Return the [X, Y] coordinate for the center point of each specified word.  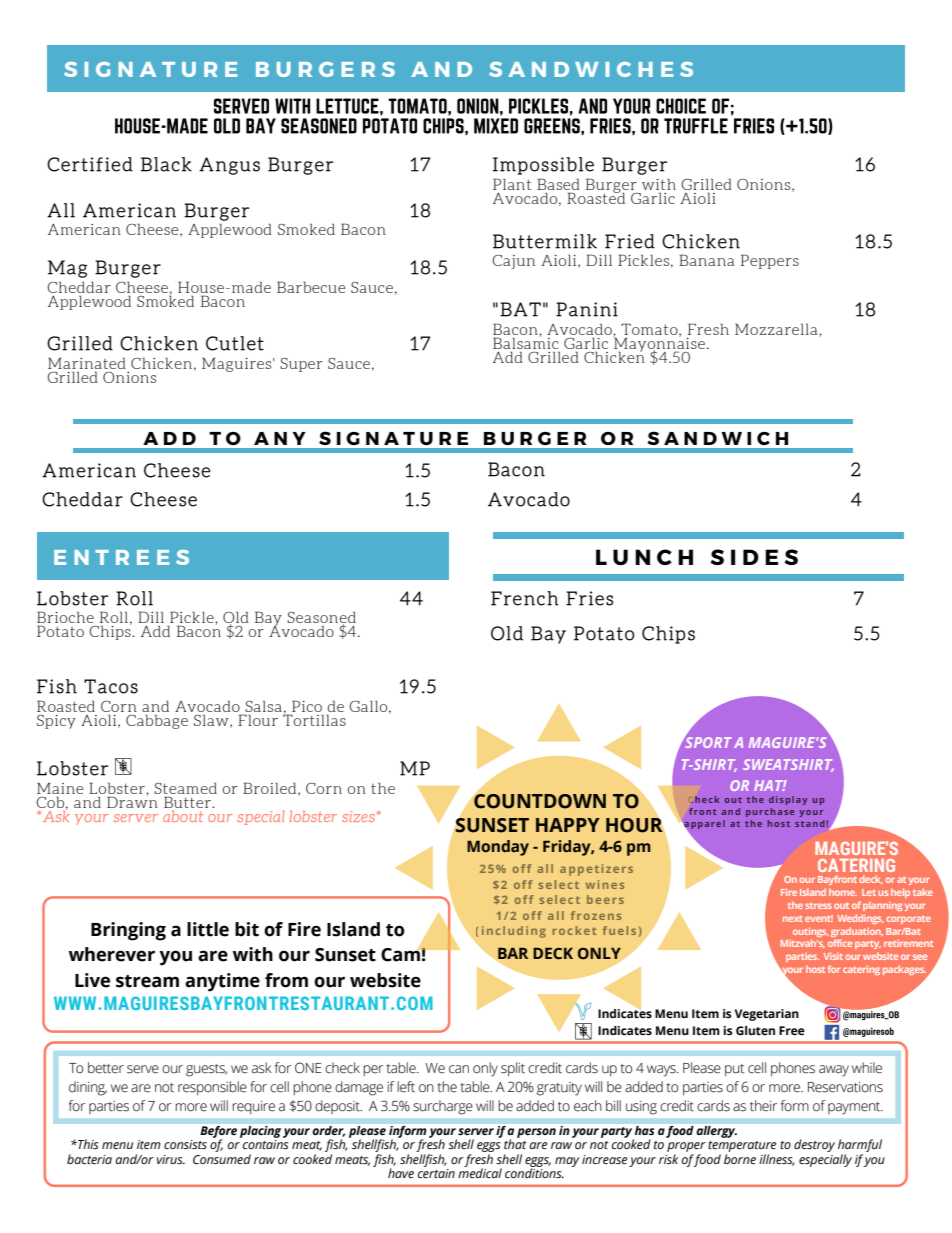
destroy [814, 1145]
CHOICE [681, 106]
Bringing [128, 931]
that [515, 1143]
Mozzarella [777, 329]
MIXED [496, 126]
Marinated [87, 363]
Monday [498, 848]
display [788, 800]
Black [166, 164]
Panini [587, 309]
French [524, 598]
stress [818, 906]
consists [185, 1144]
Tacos [111, 686]
